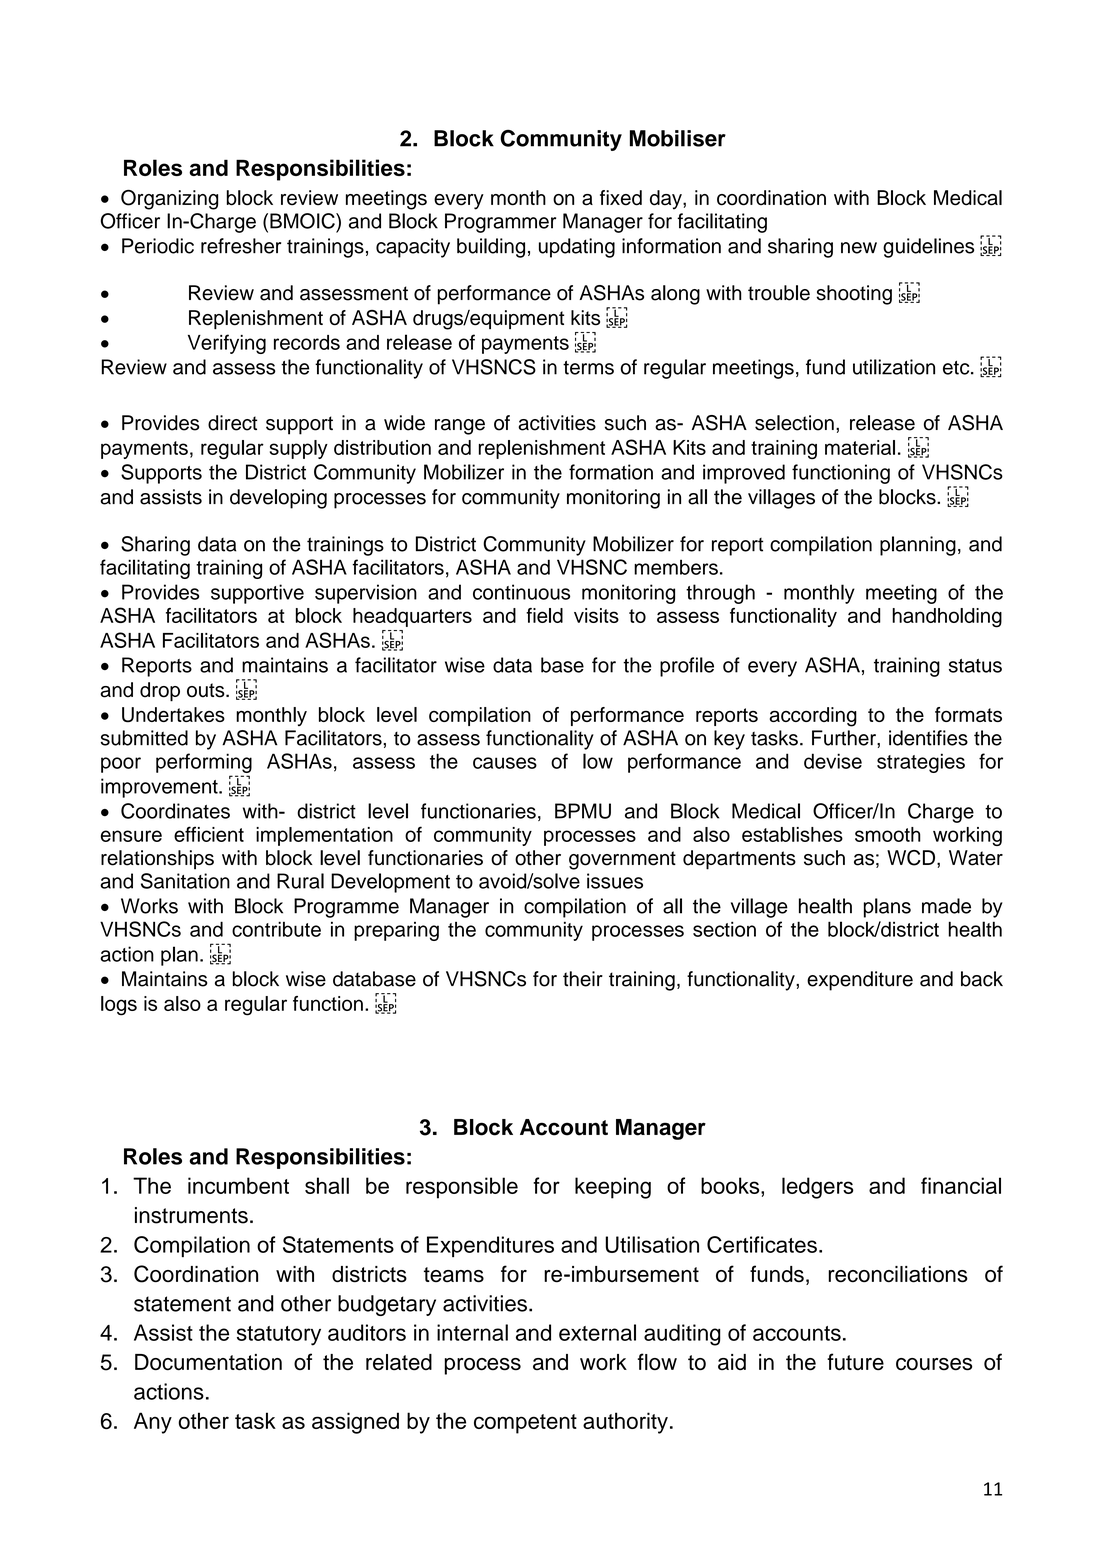 The width and height of the screenshot is (1103, 1559). Describe the element at coordinates (208, 1362) in the screenshot. I see `Documentation` at that location.
